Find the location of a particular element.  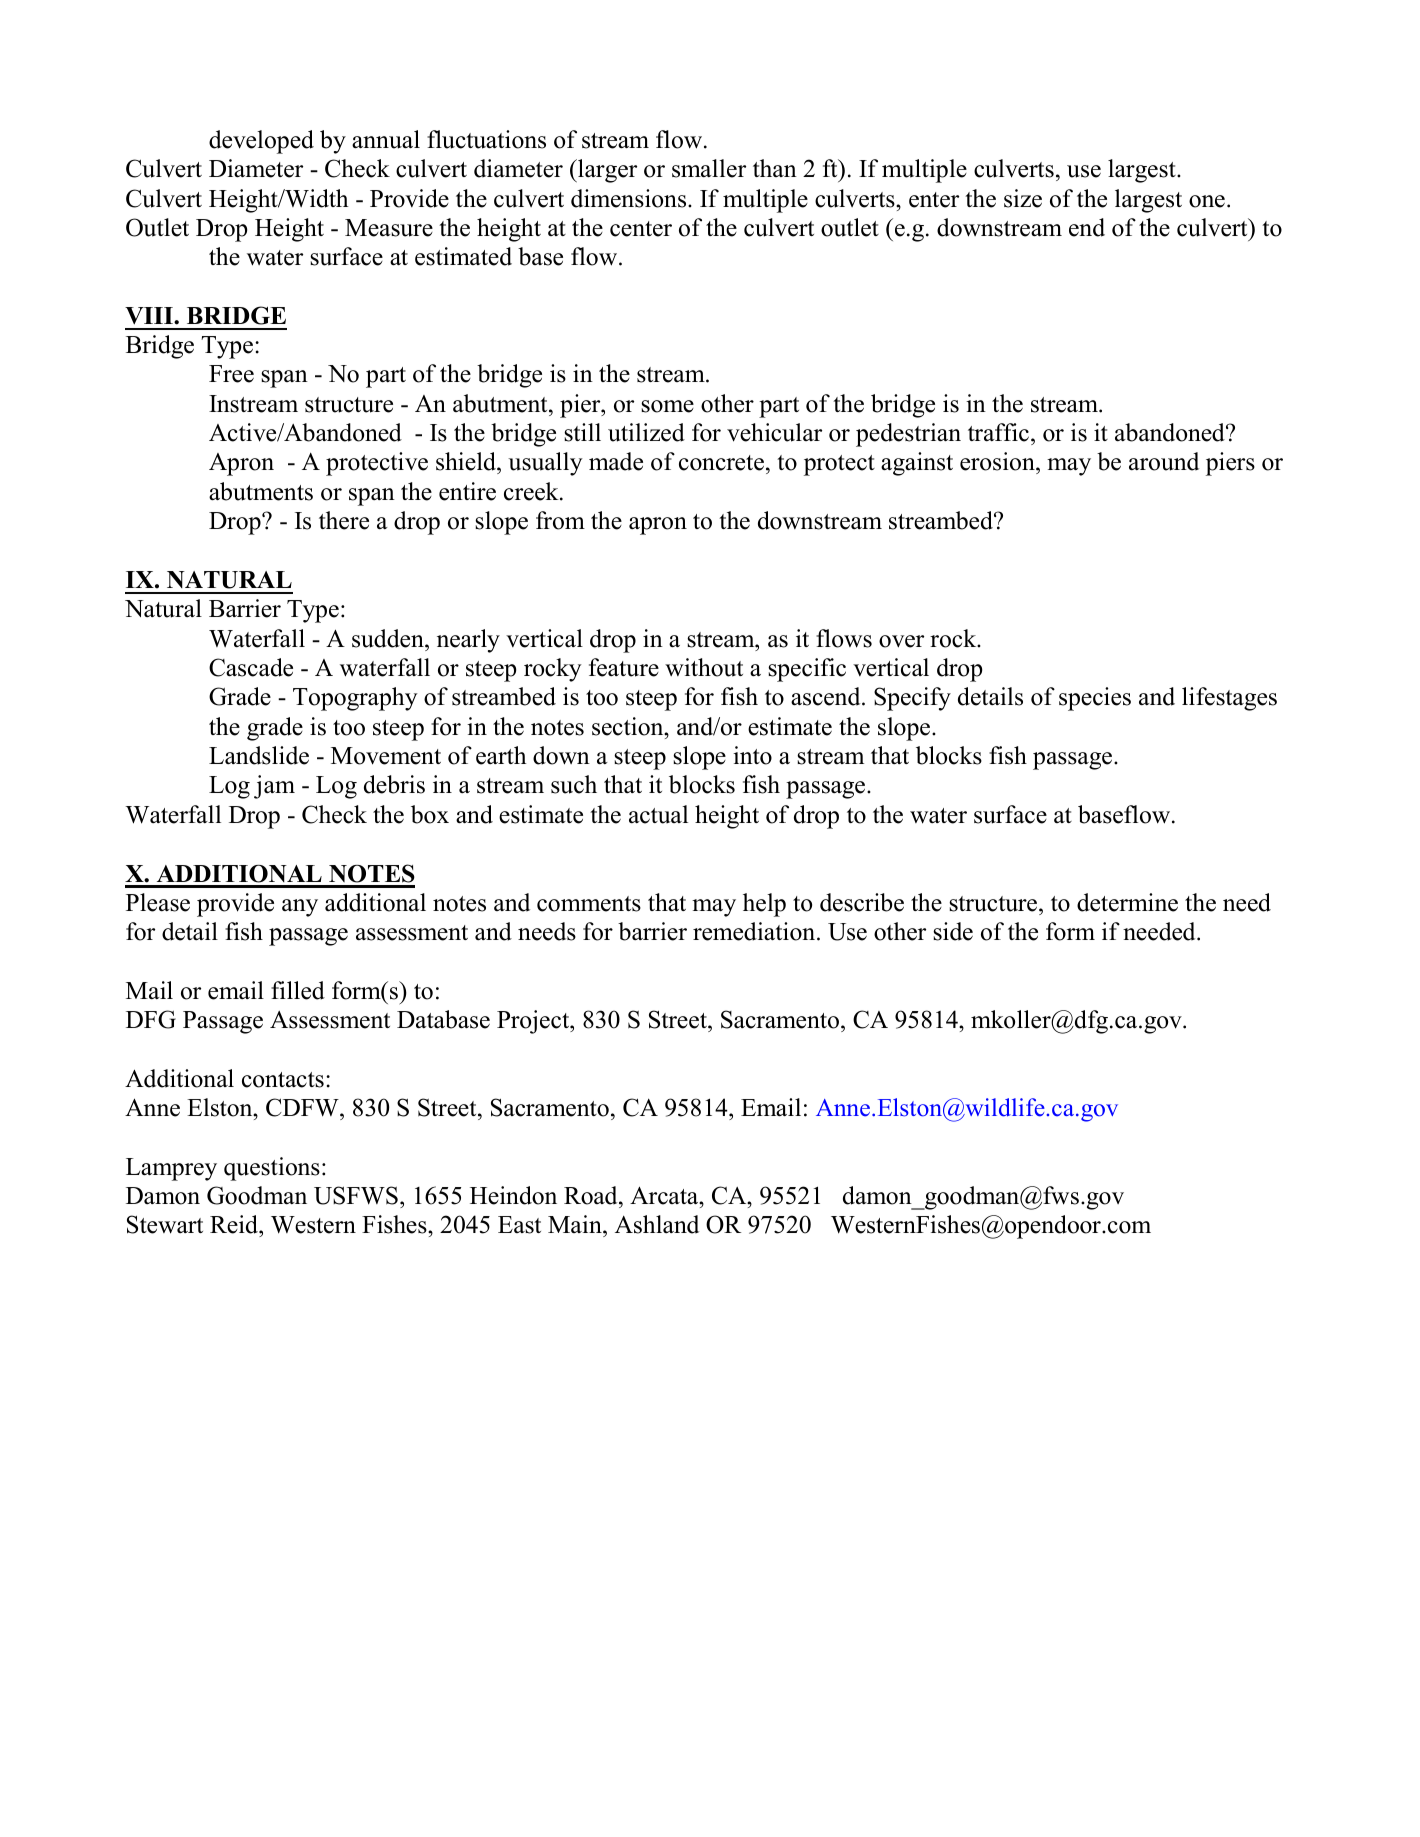

species is located at coordinates (1095, 699).
